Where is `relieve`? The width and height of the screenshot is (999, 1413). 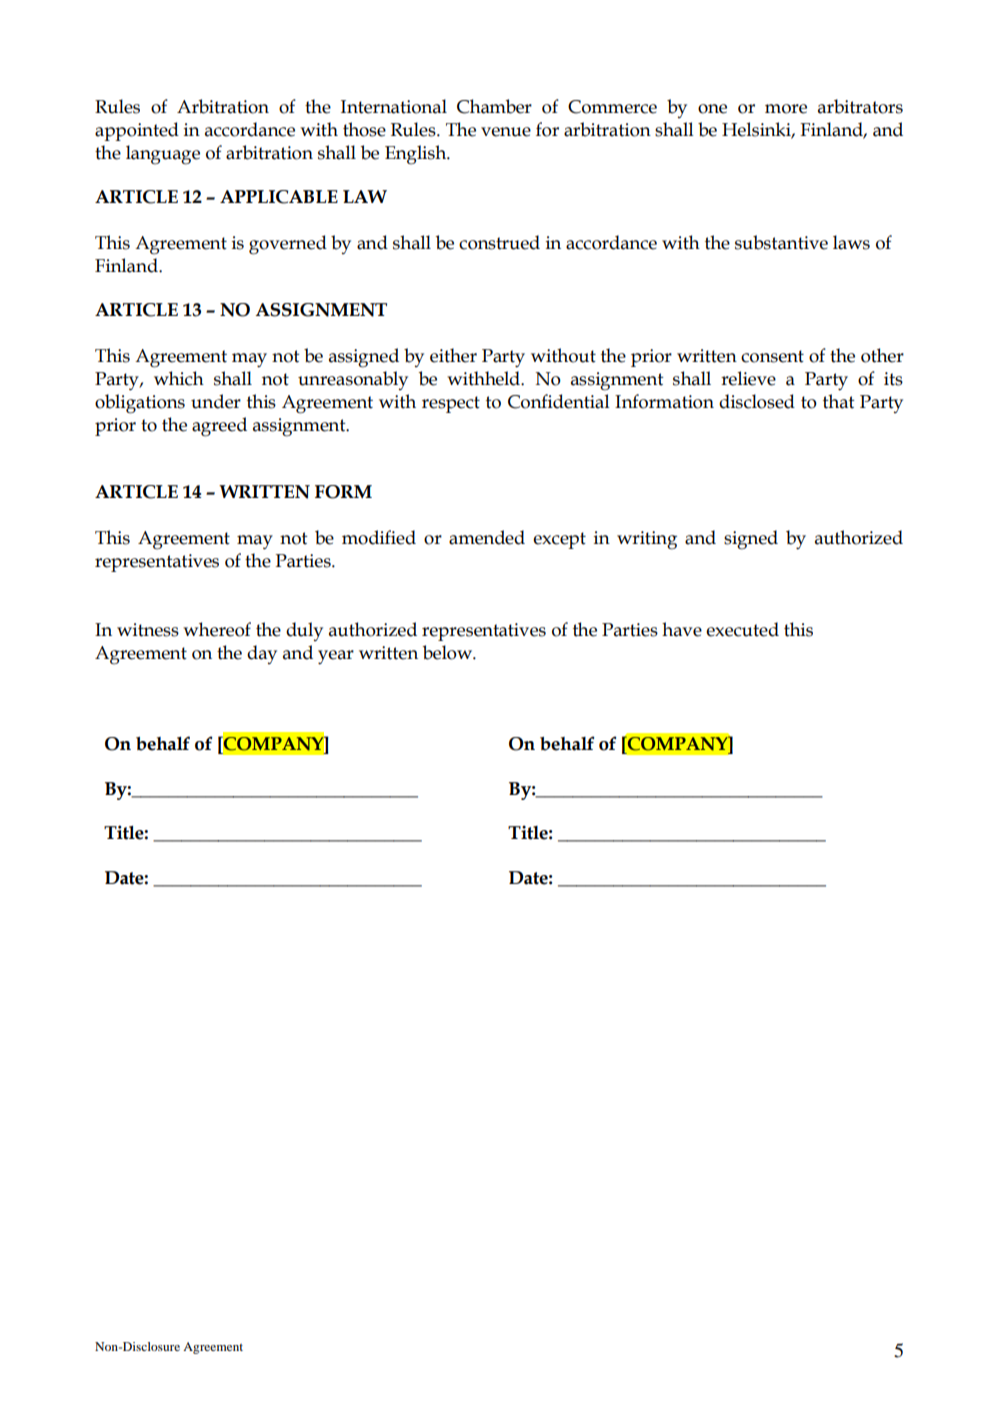 relieve is located at coordinates (748, 378).
